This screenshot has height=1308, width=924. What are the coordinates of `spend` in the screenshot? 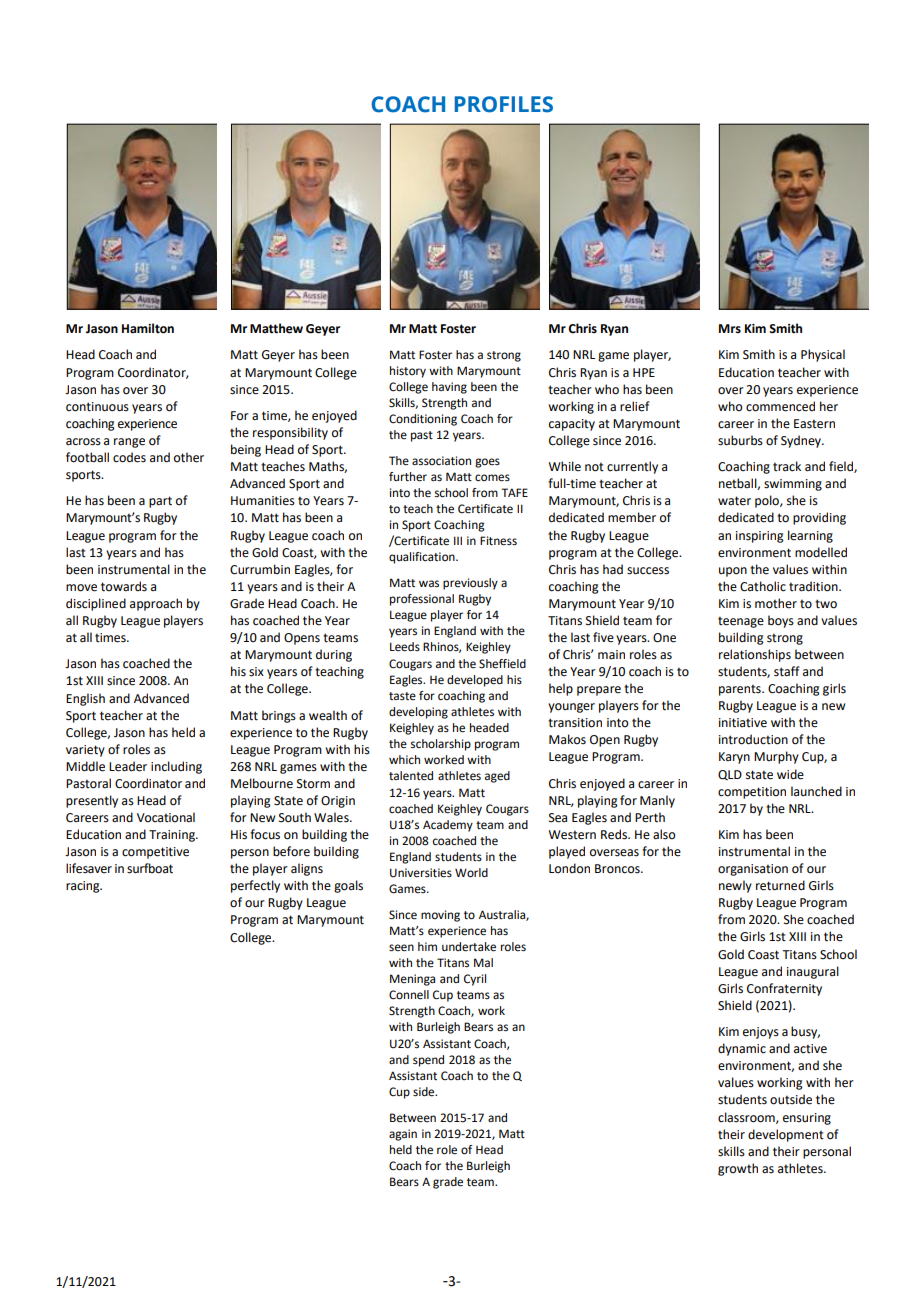 It's located at (428, 1061).
